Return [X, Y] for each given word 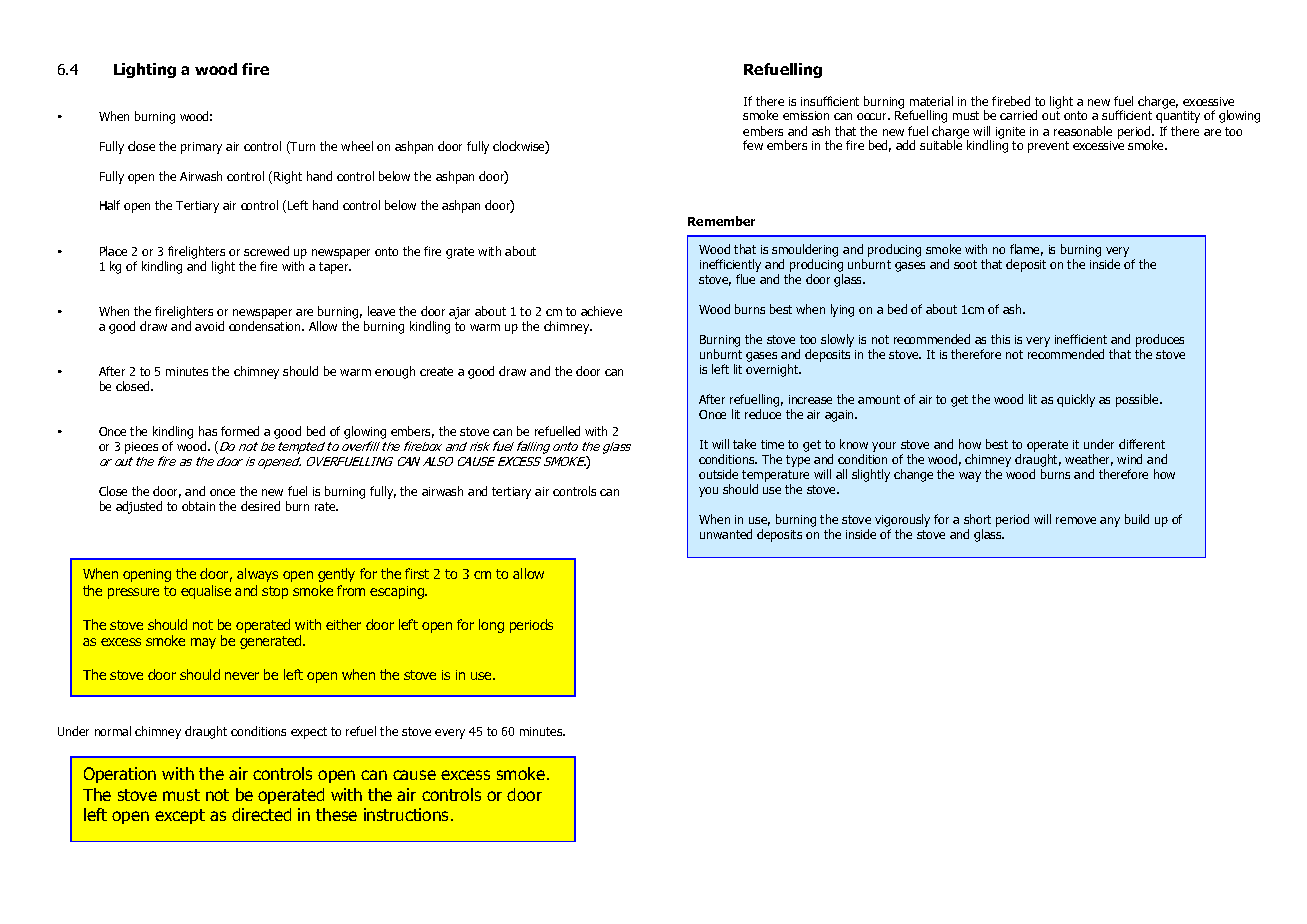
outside [718, 474]
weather [1089, 460]
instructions [408, 814]
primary [201, 148]
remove [1076, 520]
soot [965, 264]
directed [261, 814]
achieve [601, 311]
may [203, 643]
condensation [266, 326]
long [491, 626]
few [753, 145]
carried [1018, 115]
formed [240, 431]
